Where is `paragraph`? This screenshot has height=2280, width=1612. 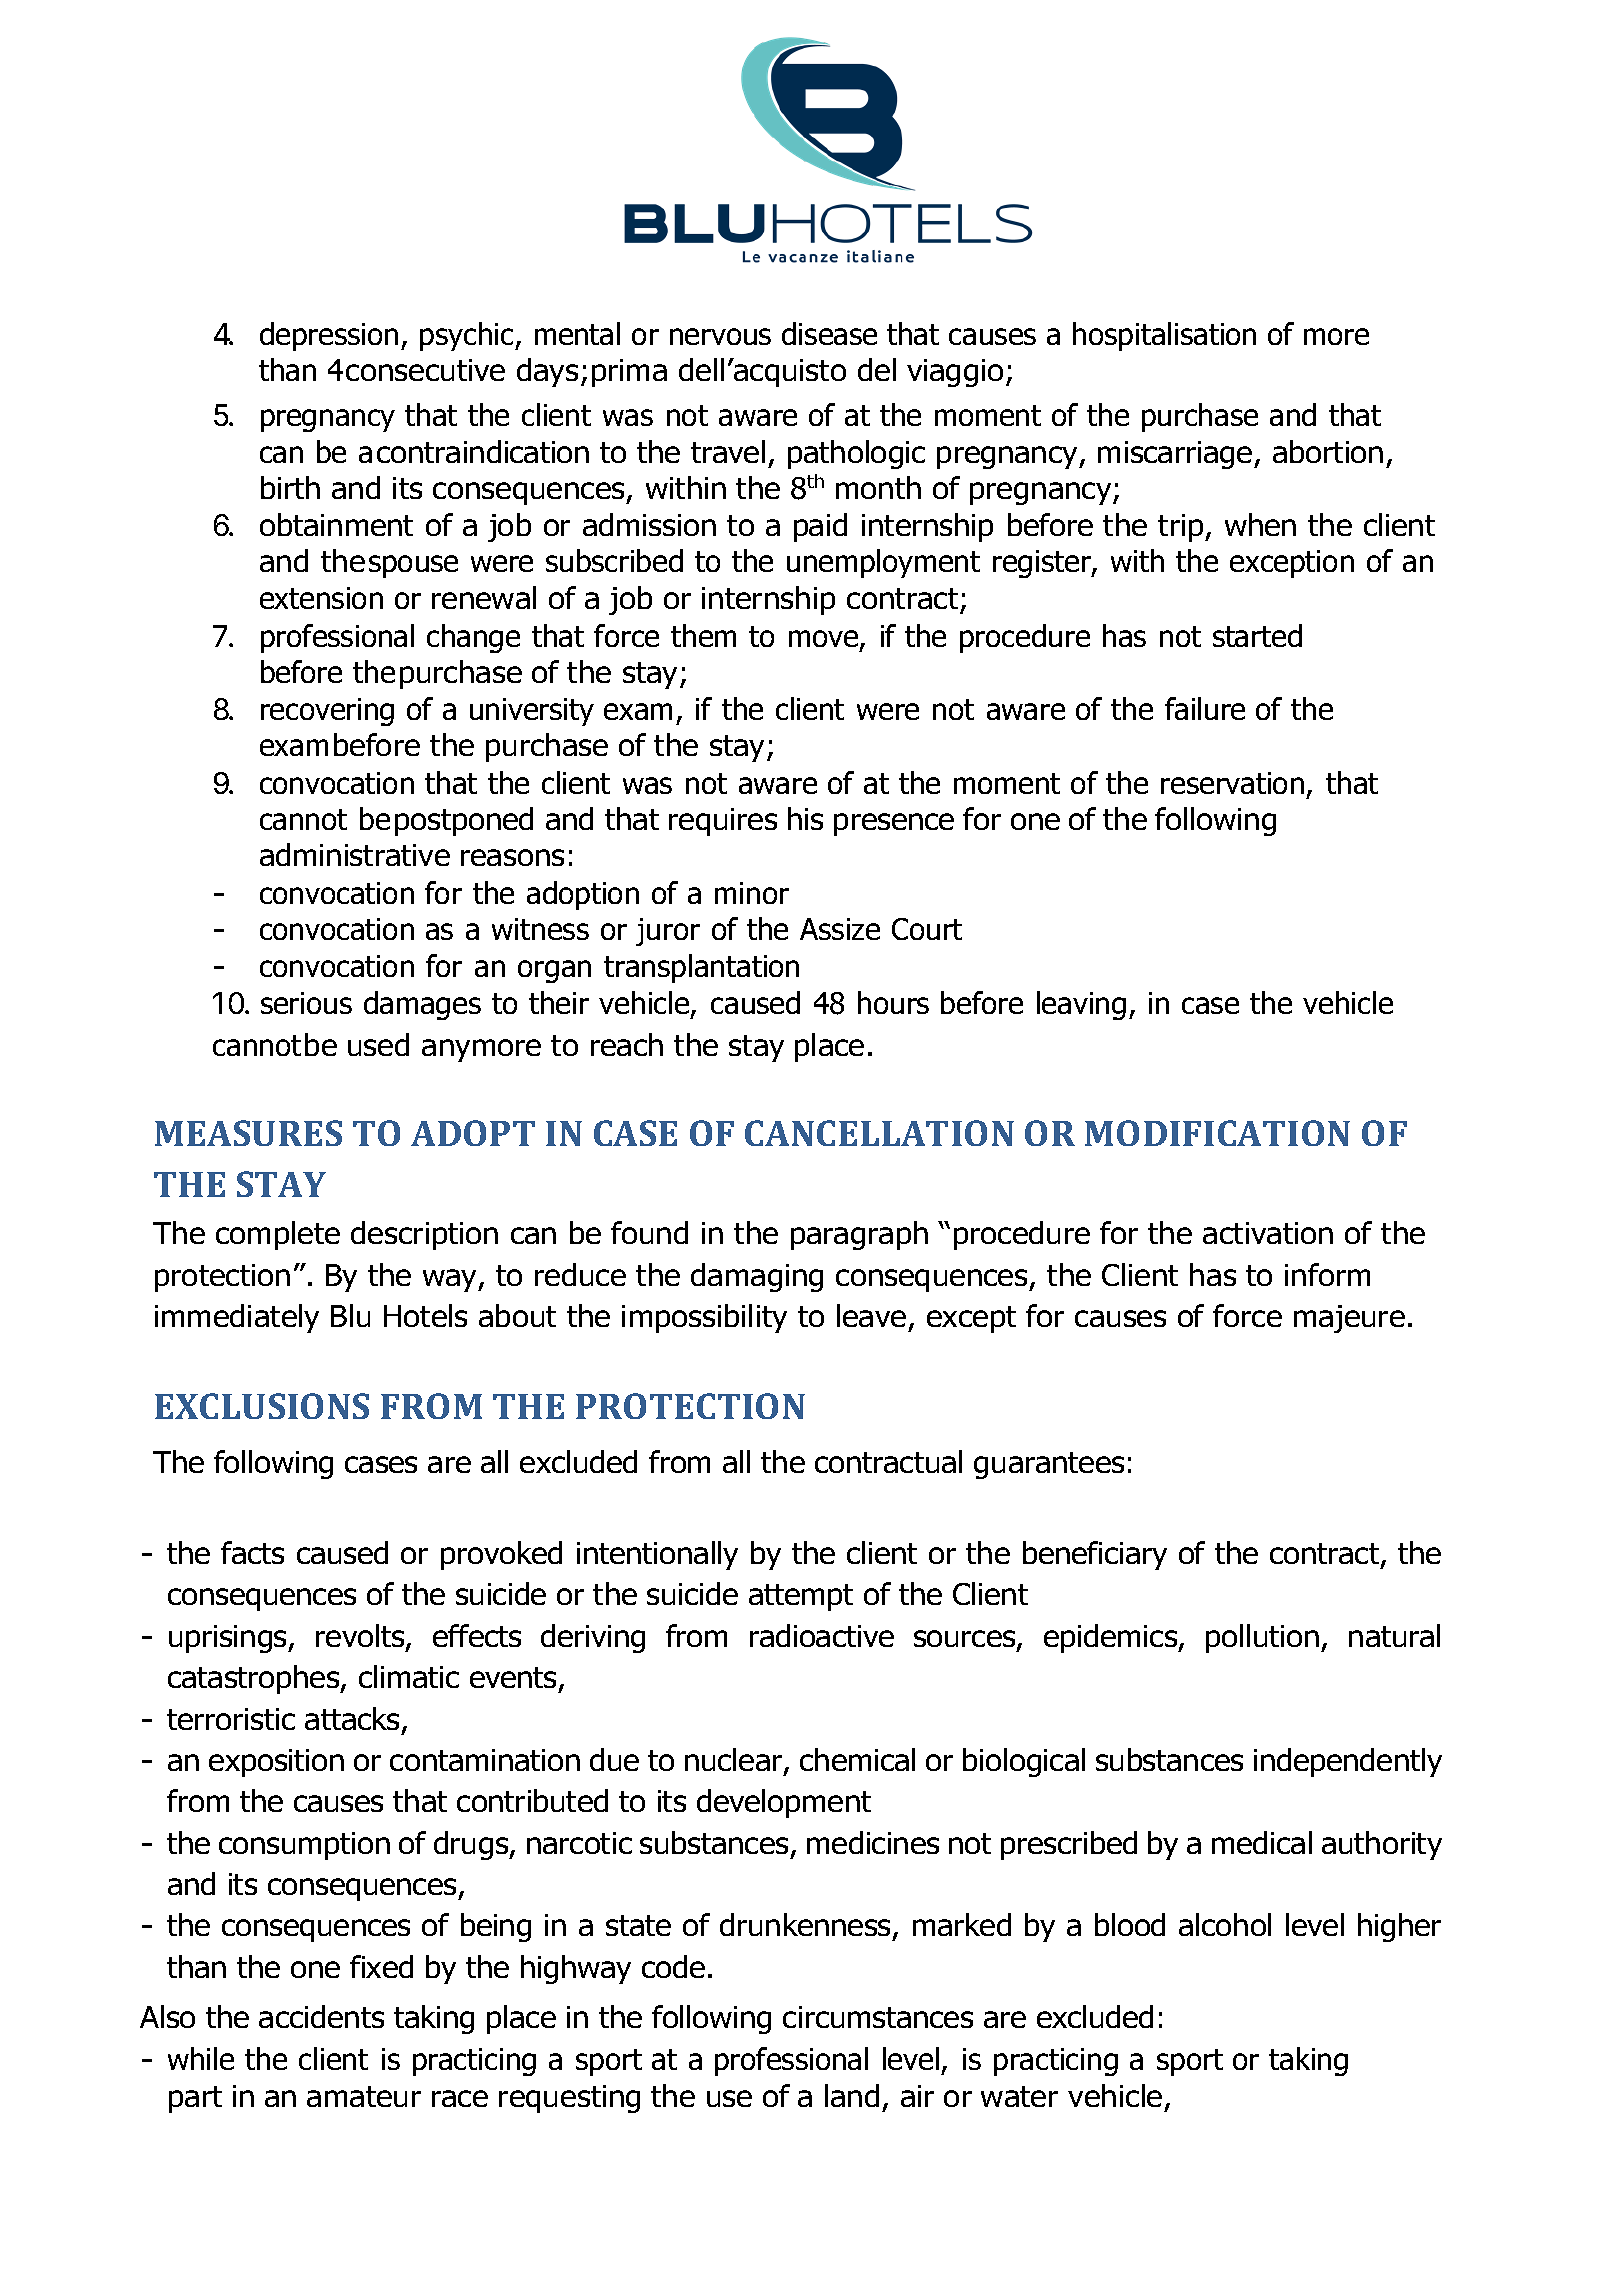 paragraph is located at coordinates (859, 1235).
